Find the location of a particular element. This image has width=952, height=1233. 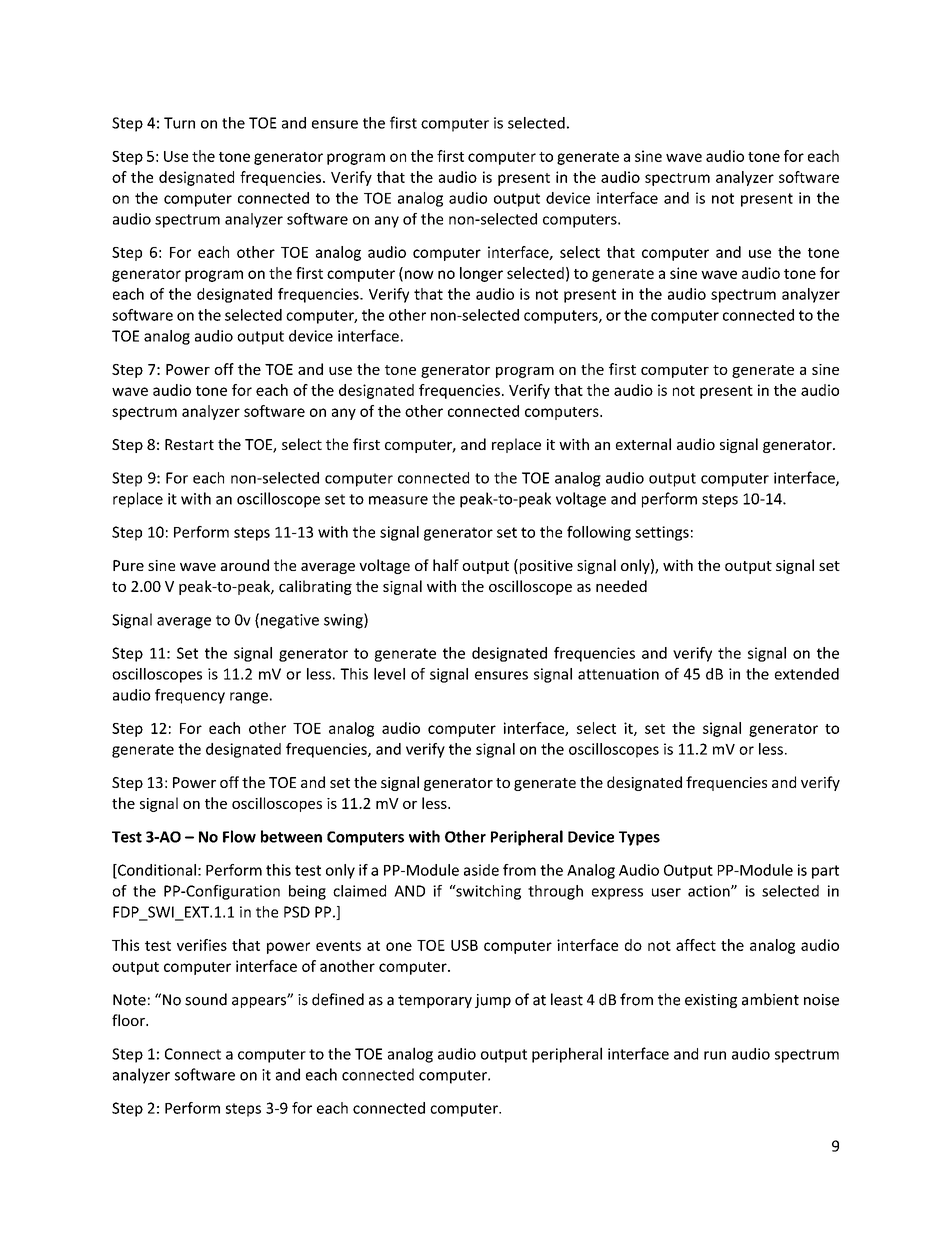

extended is located at coordinates (807, 674).
